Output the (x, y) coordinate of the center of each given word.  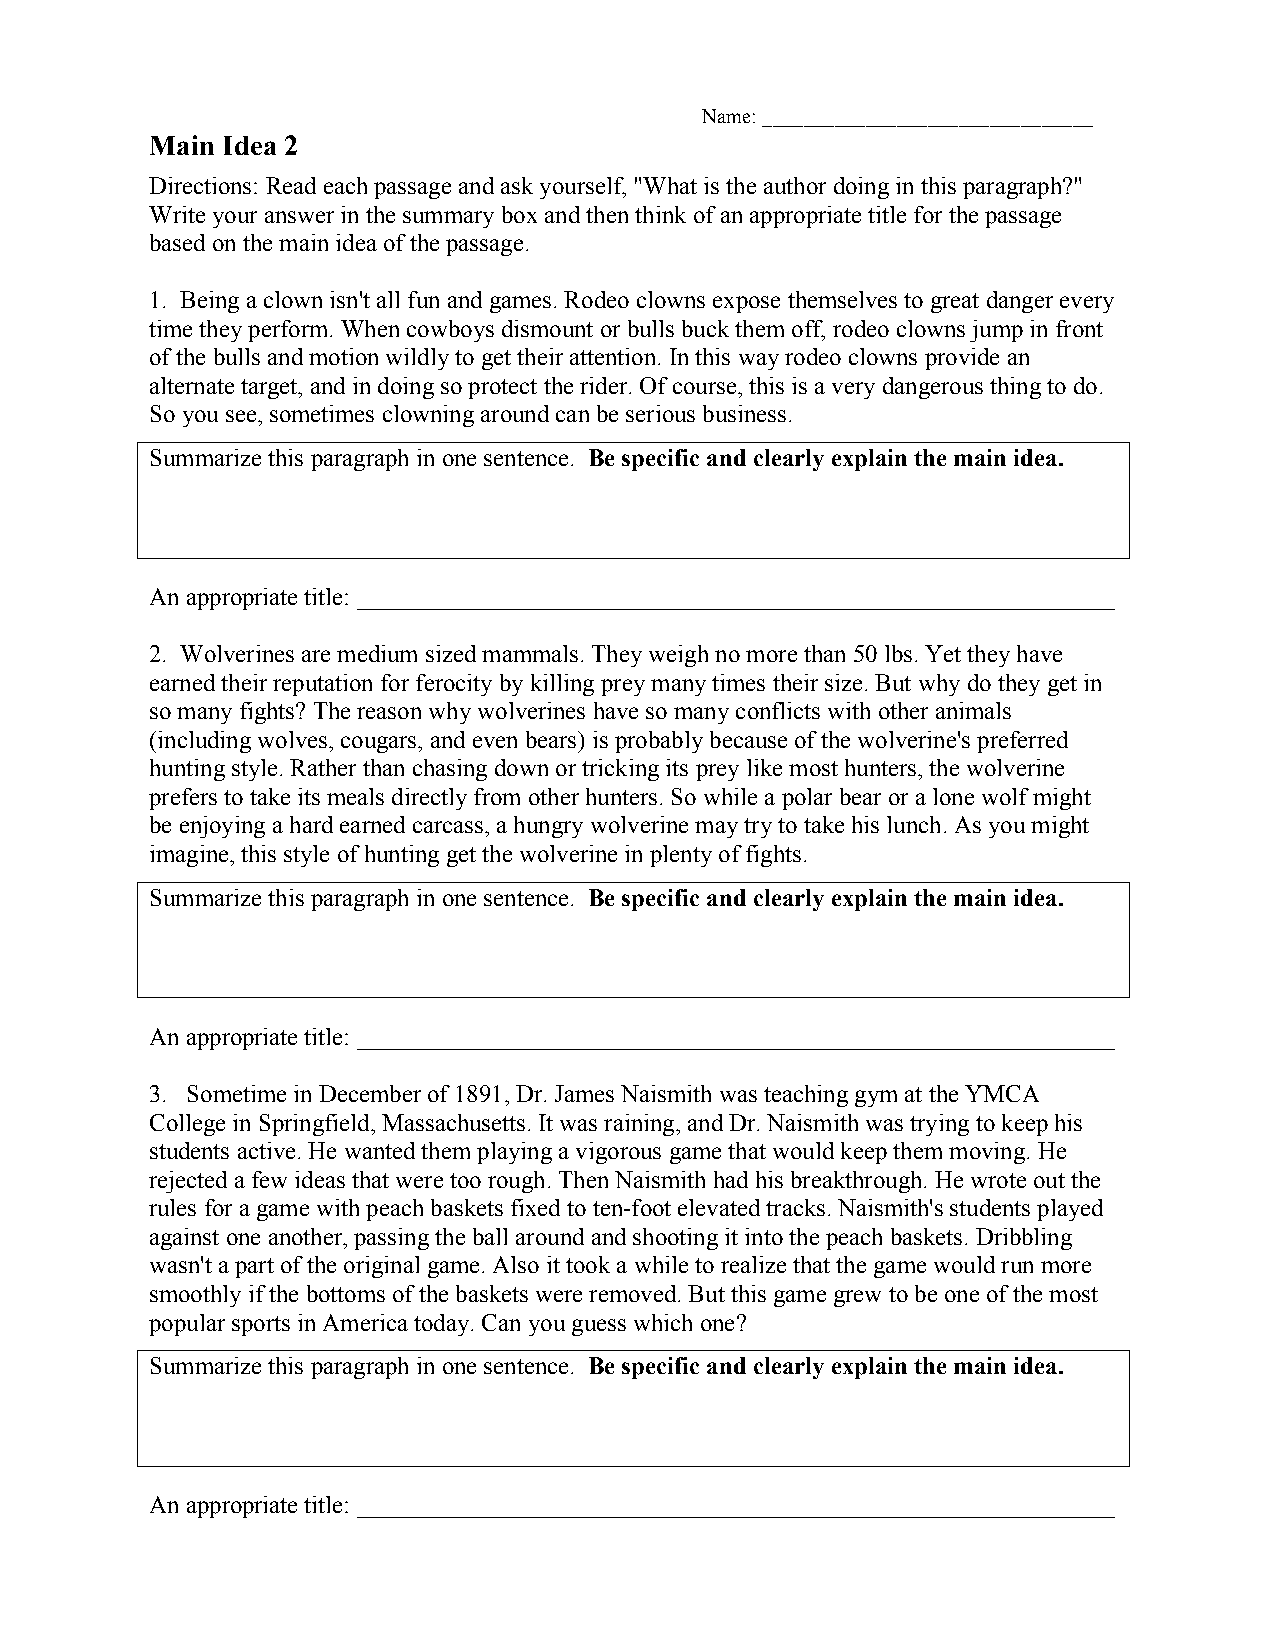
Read (291, 185)
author (795, 185)
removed (634, 1293)
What (670, 185)
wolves (292, 739)
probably (659, 742)
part (254, 1268)
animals (973, 710)
